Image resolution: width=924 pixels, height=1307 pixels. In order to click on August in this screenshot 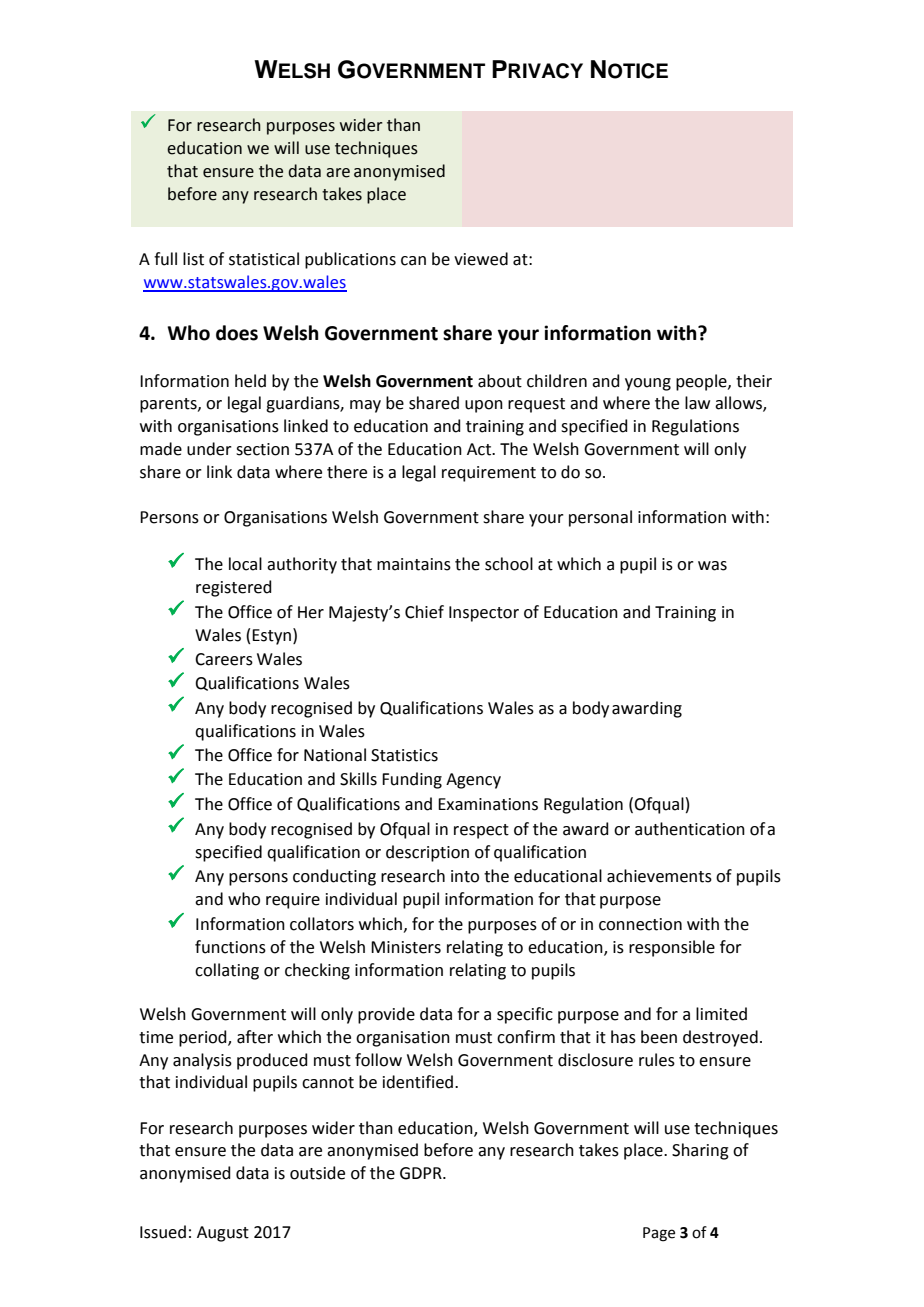, I will do `click(223, 1234)`.
